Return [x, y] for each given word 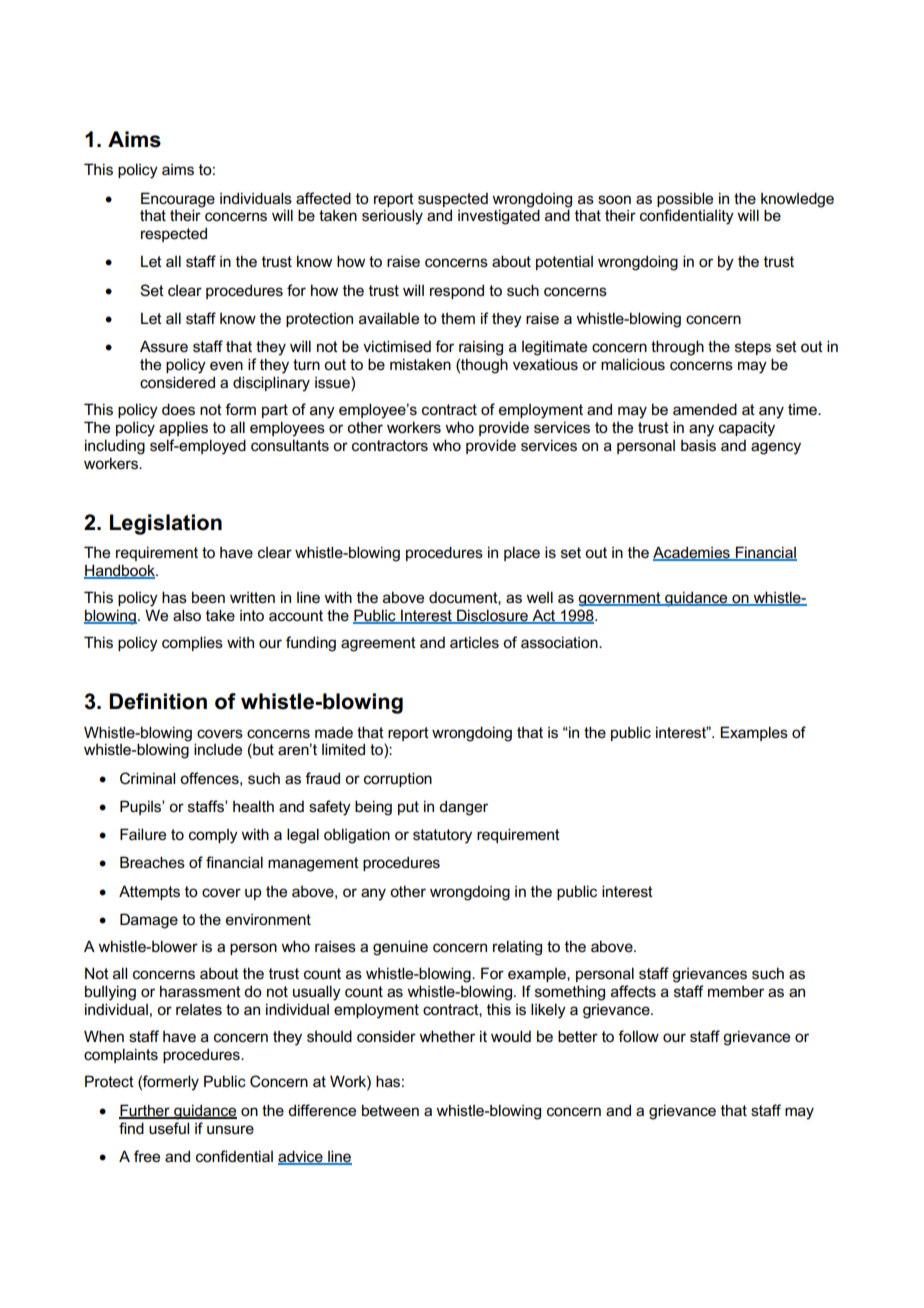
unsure [230, 1130]
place [522, 553]
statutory [442, 836]
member [736, 992]
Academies [692, 553]
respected [174, 234]
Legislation [166, 524]
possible [685, 199]
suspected [453, 200]
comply [213, 836]
